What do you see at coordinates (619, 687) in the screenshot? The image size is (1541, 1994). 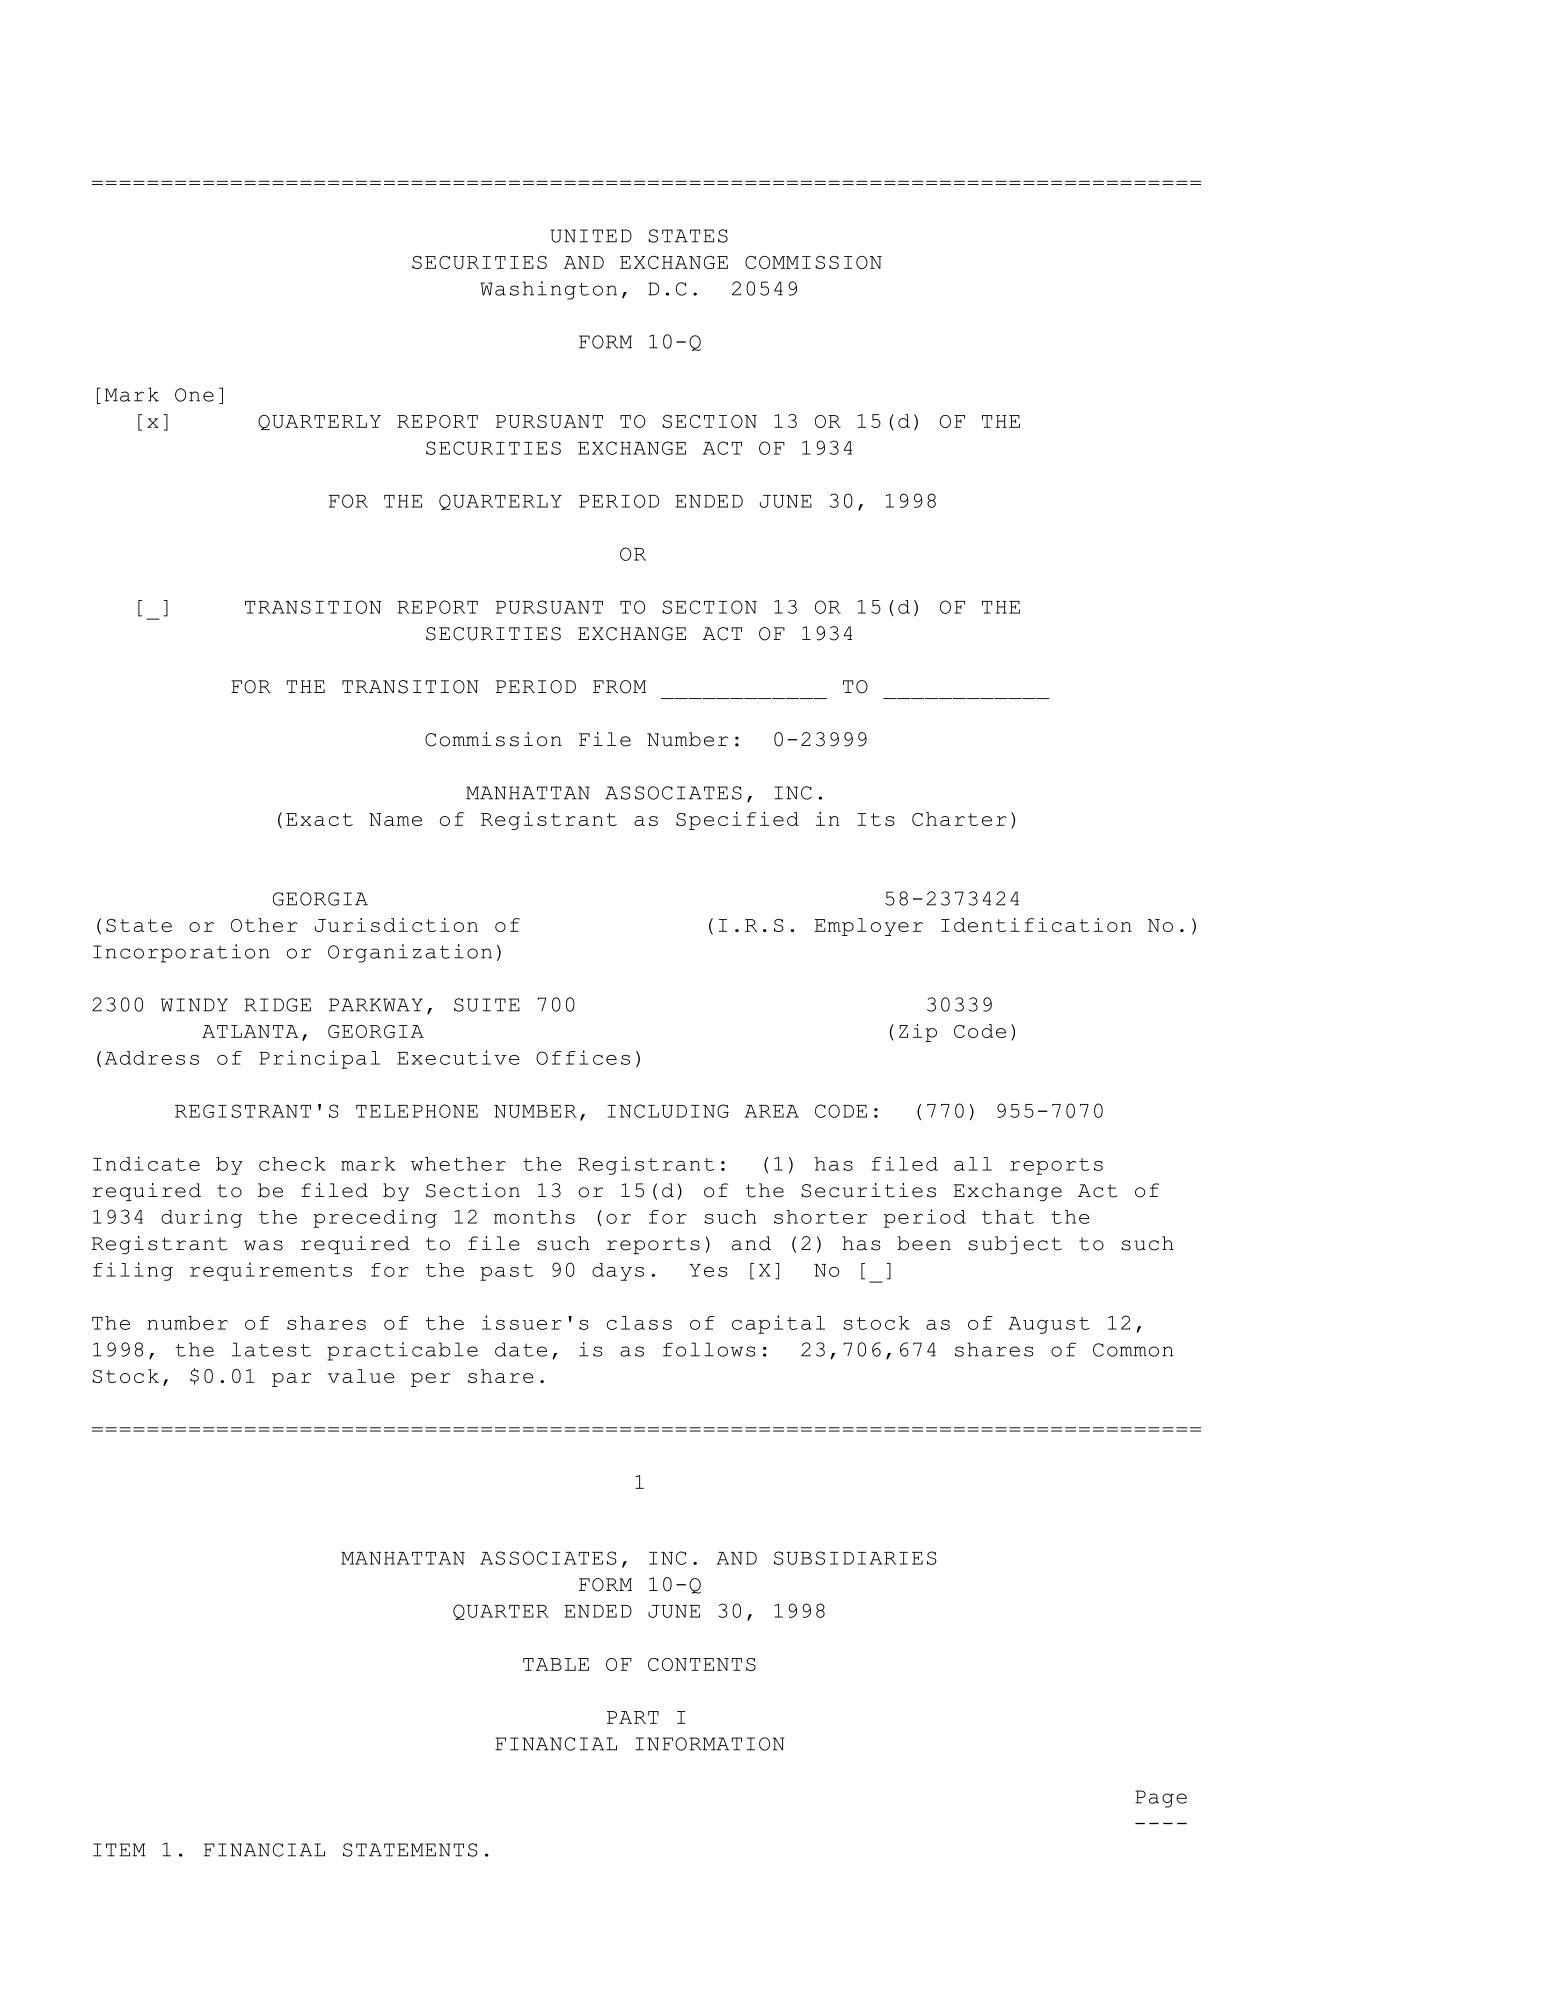 I see `FROM` at bounding box center [619, 687].
